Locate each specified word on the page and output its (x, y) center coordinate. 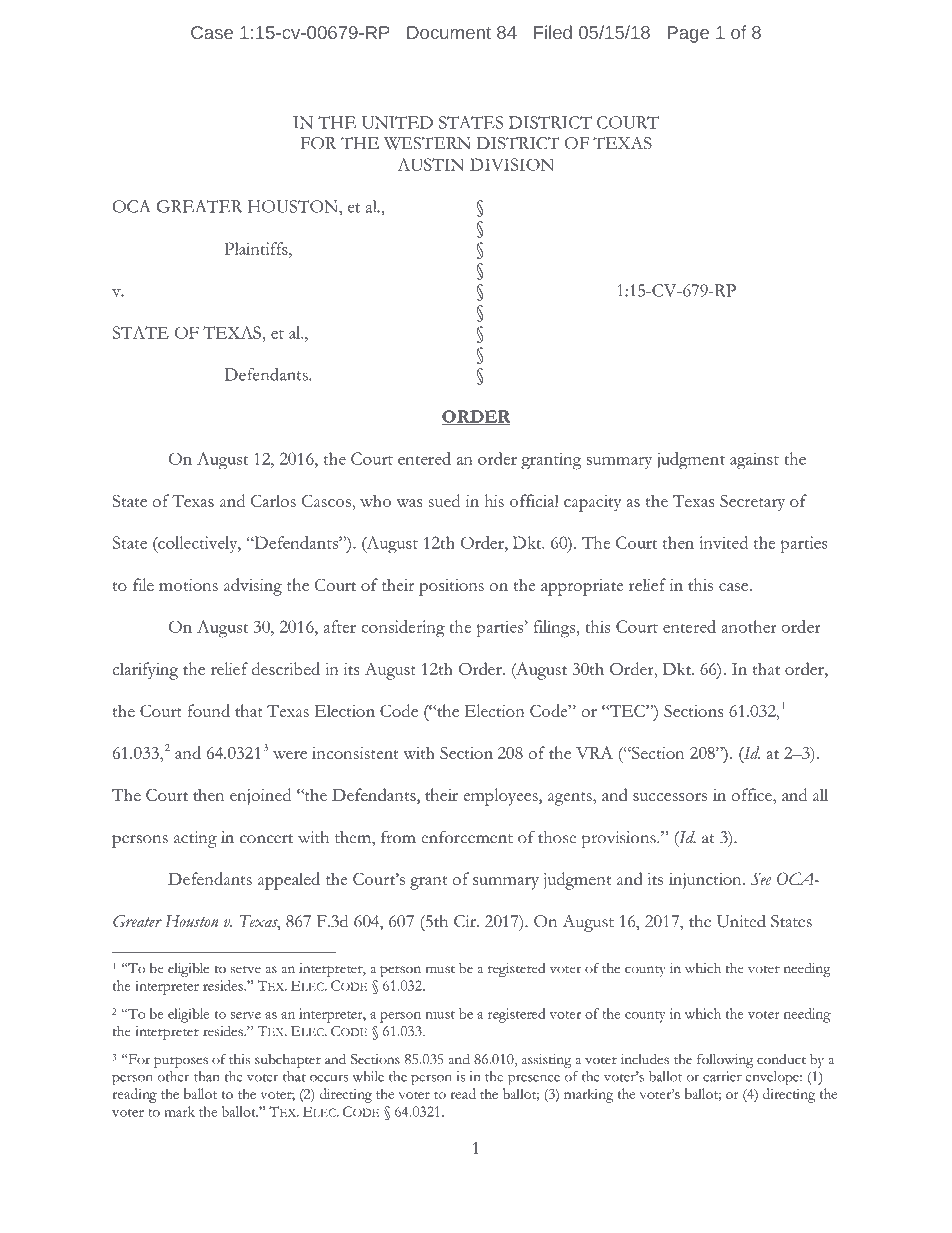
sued (444, 500)
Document (449, 32)
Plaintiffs (257, 248)
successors (670, 797)
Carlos (273, 500)
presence (534, 1080)
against (754, 461)
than (207, 1076)
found (209, 710)
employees (501, 797)
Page (688, 34)
